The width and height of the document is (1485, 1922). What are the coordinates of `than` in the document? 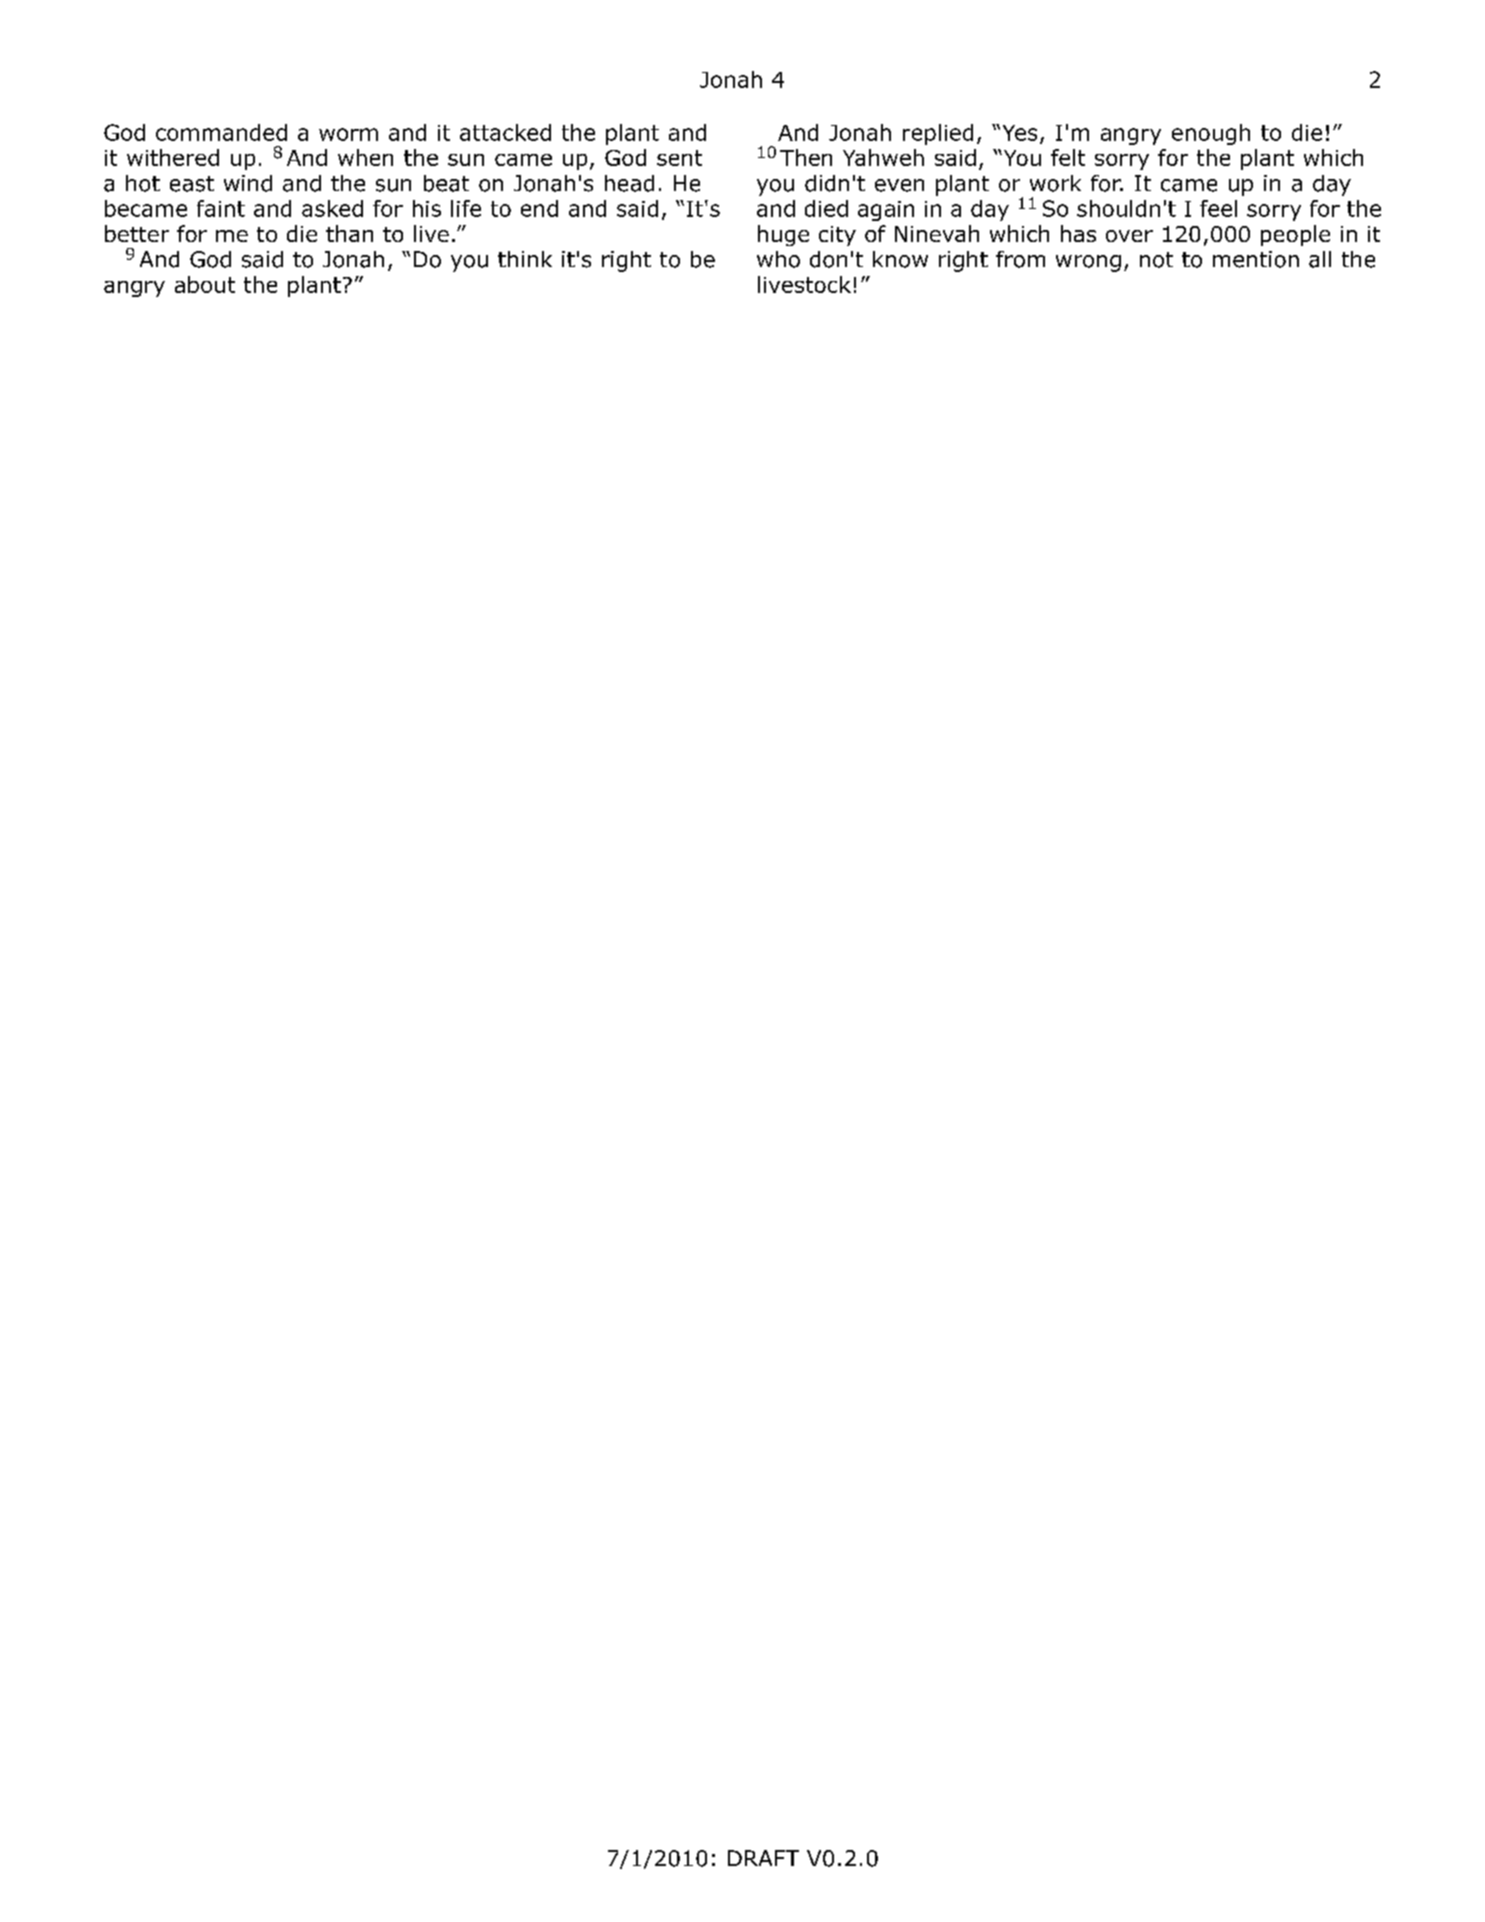 It's located at (349, 233).
